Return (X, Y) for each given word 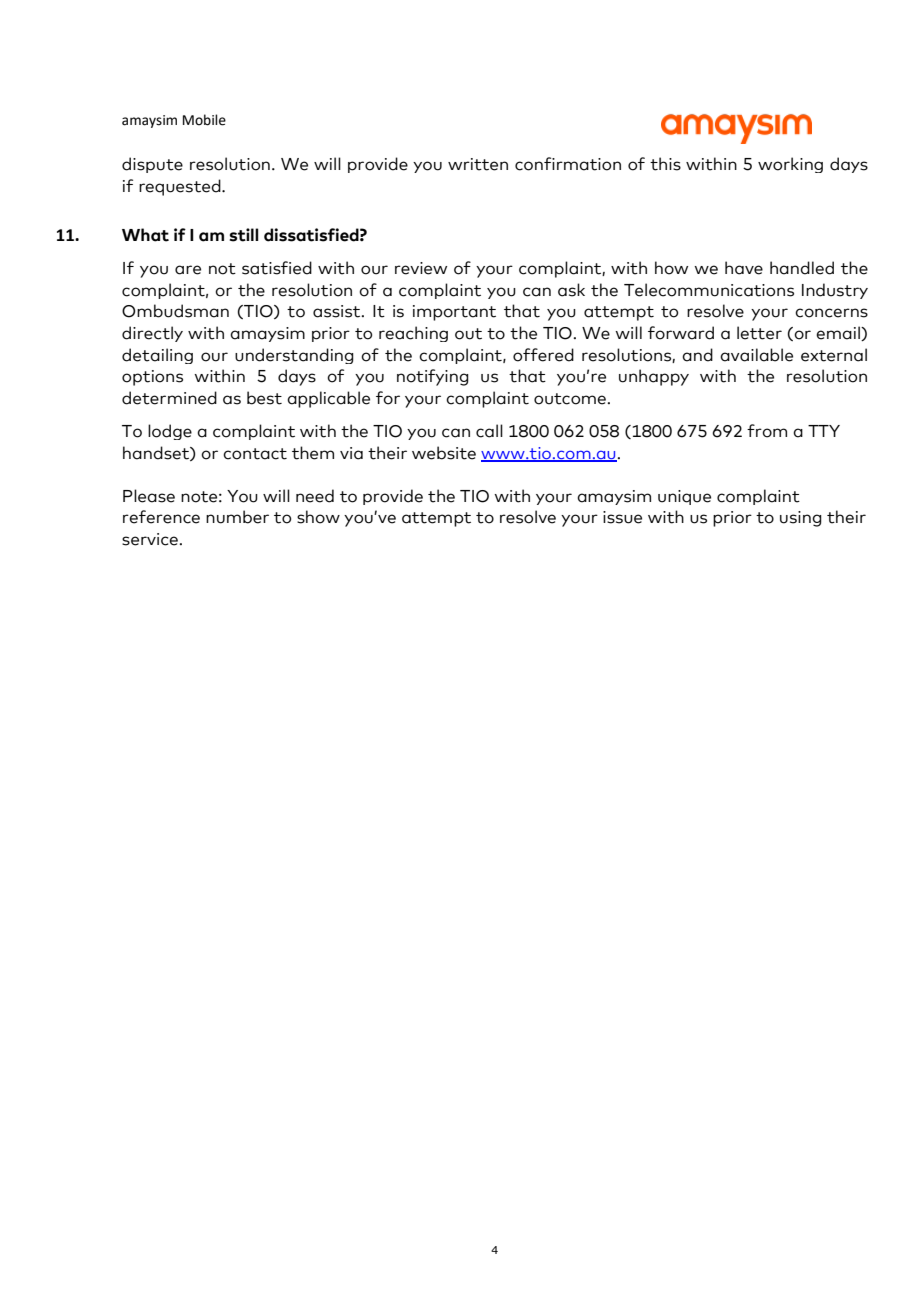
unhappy (654, 377)
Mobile (204, 120)
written (478, 164)
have (744, 268)
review (421, 268)
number (237, 517)
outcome (570, 399)
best (264, 398)
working (790, 165)
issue (622, 517)
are (188, 270)
